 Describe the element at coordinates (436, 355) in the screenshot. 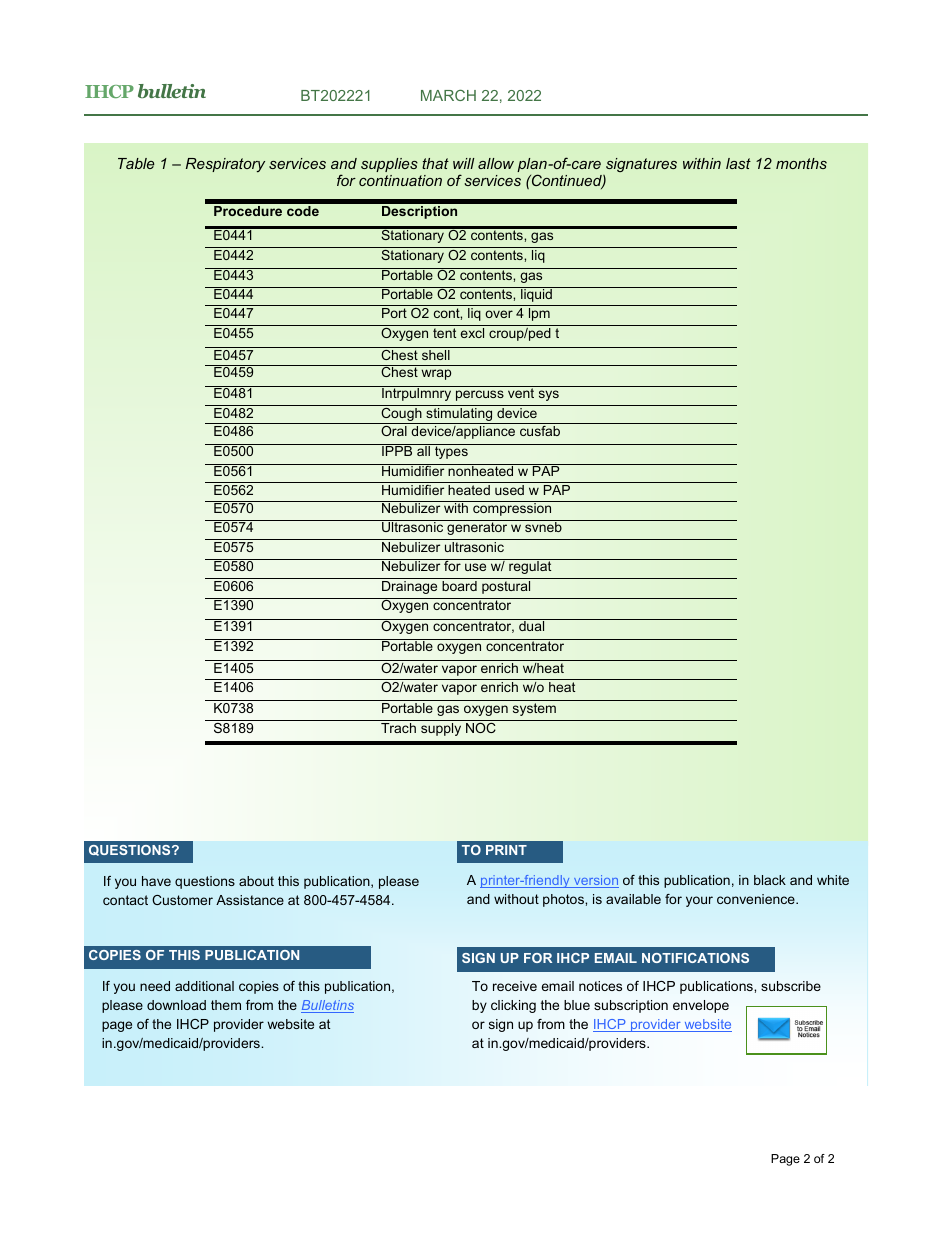

I see `shell` at that location.
